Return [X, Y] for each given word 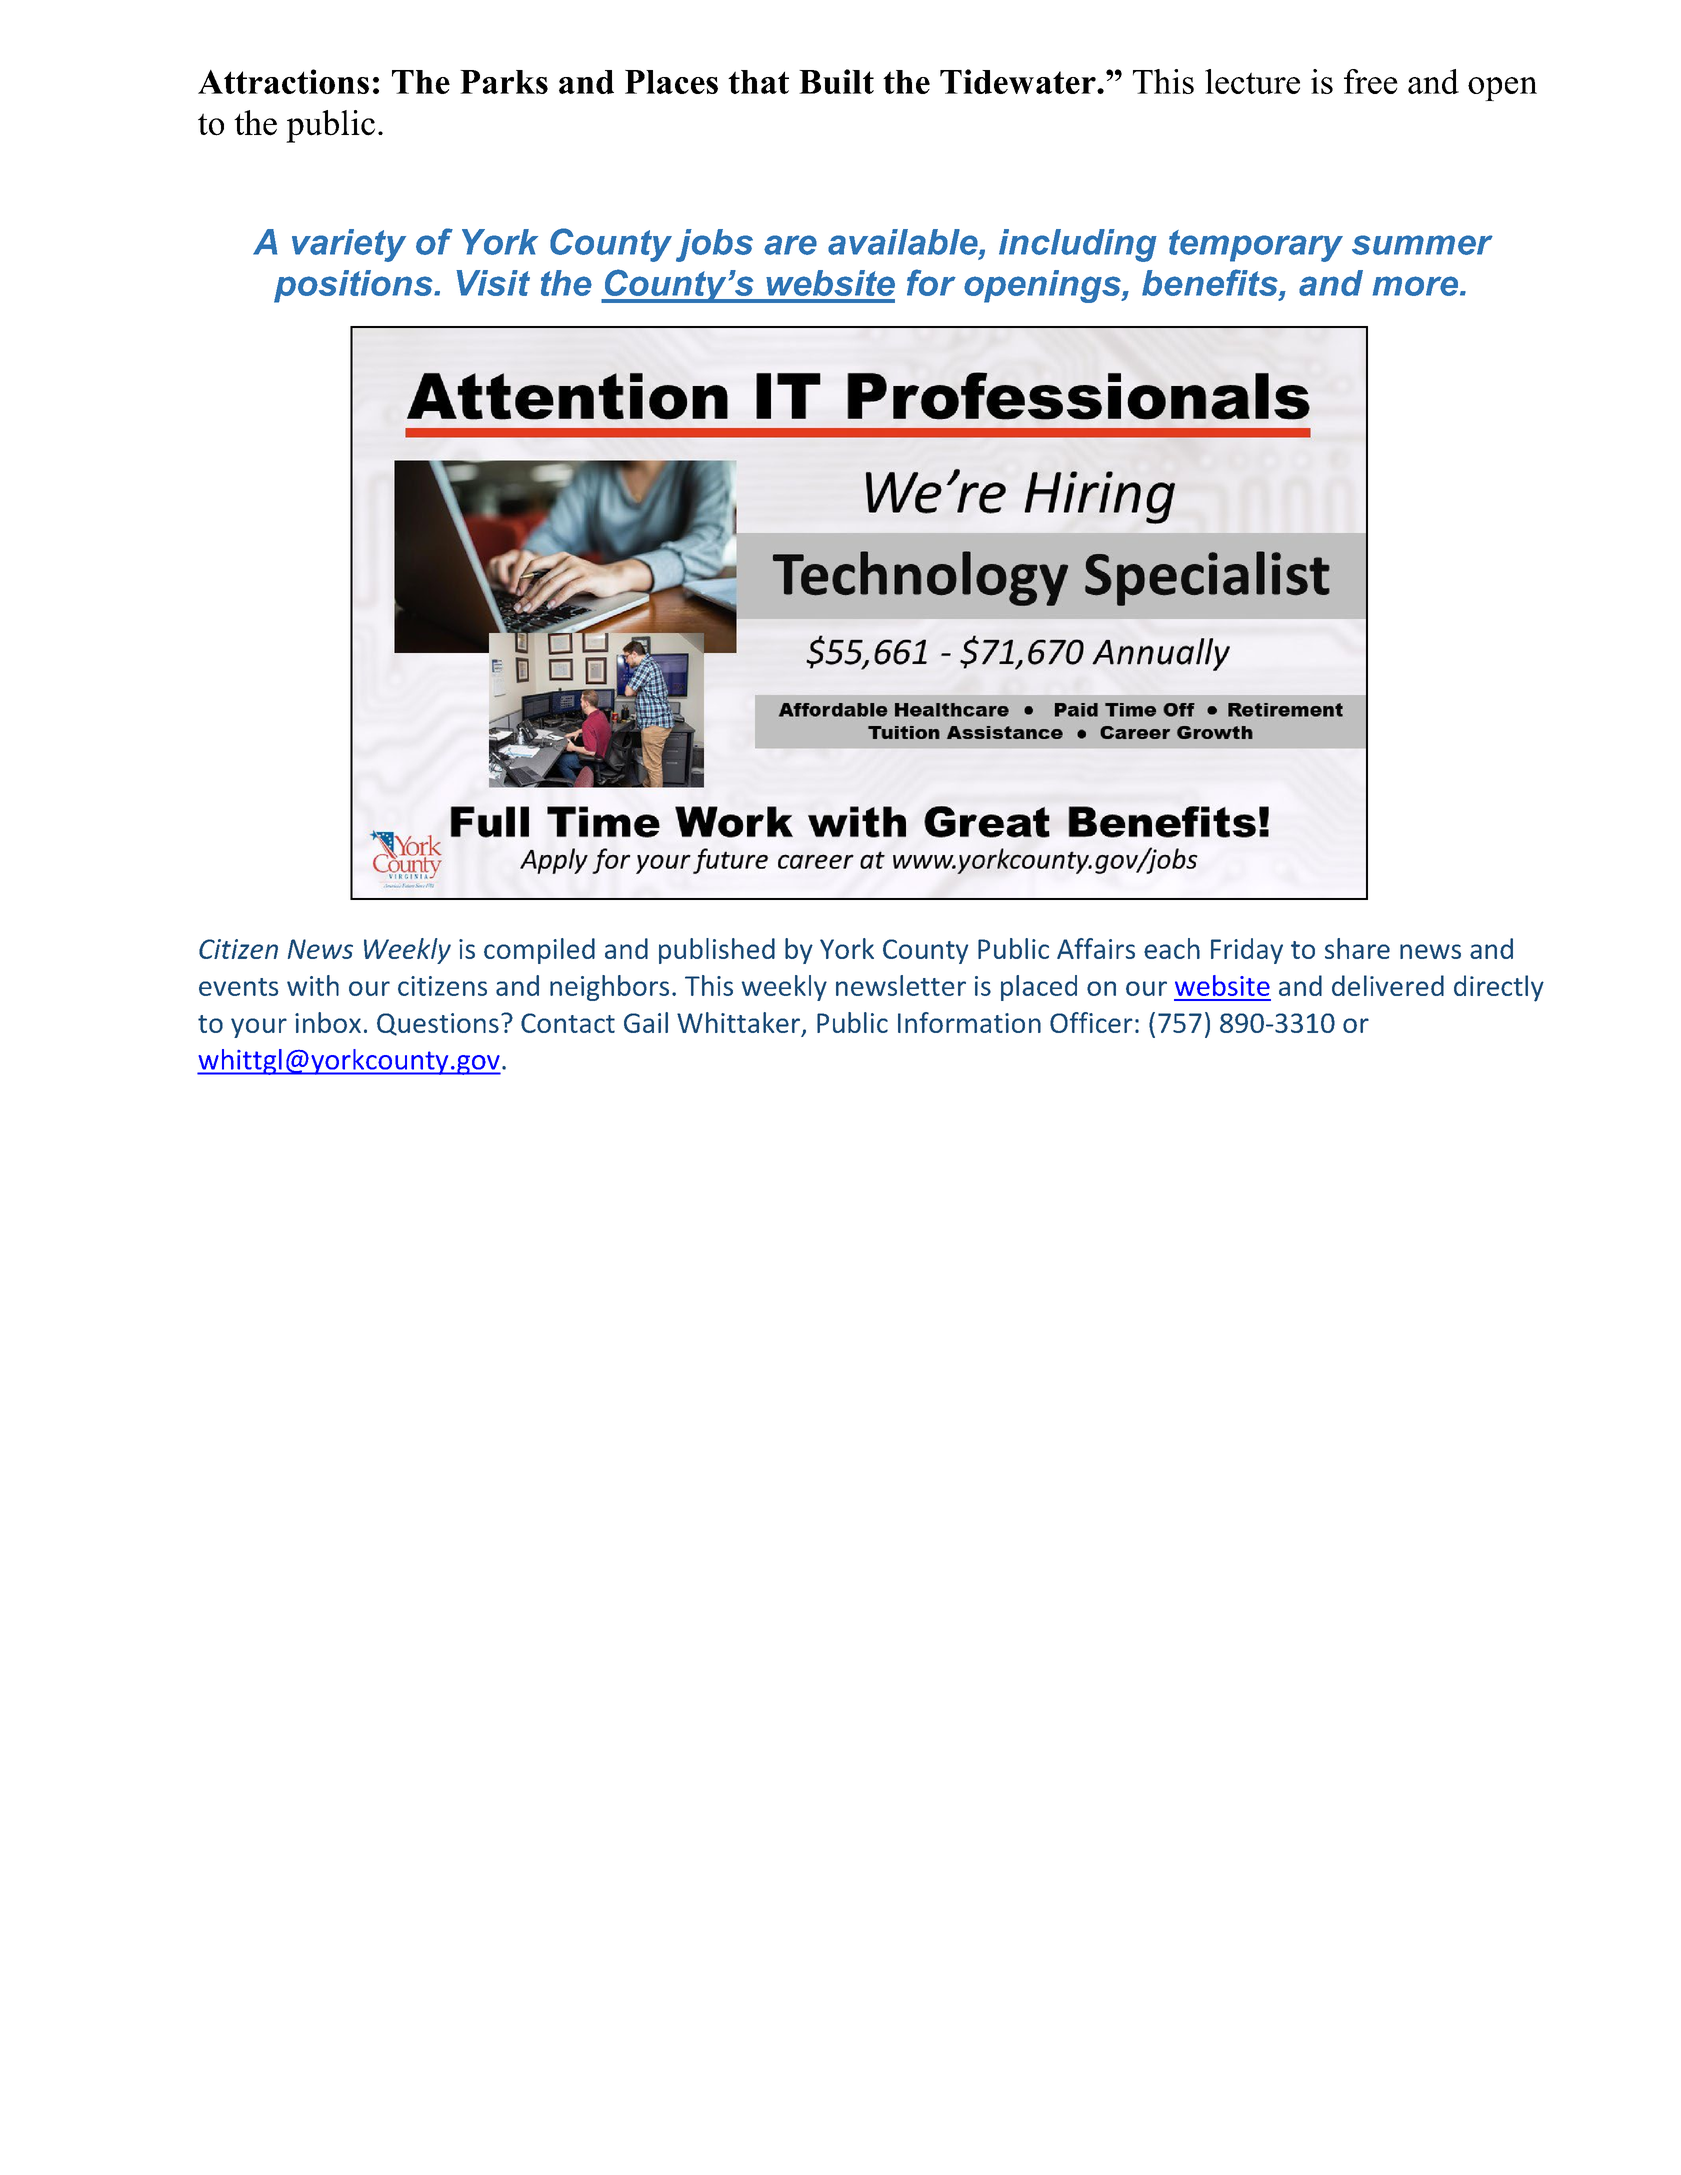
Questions [438, 1024]
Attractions [283, 81]
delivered [1388, 985]
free [1371, 81]
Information [969, 1022]
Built [836, 81]
